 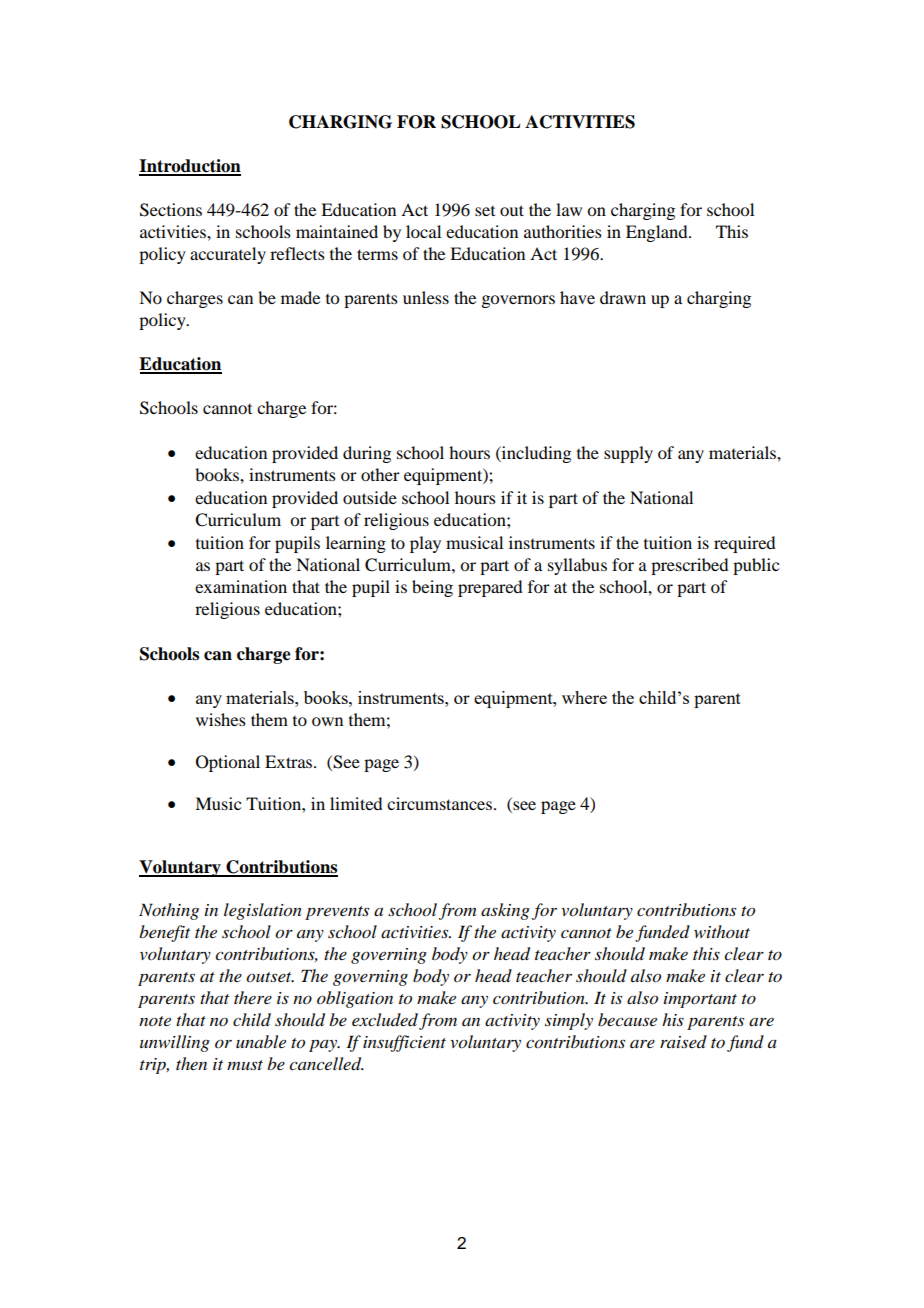 What do you see at coordinates (432, 588) in the screenshot?
I see `being` at bounding box center [432, 588].
